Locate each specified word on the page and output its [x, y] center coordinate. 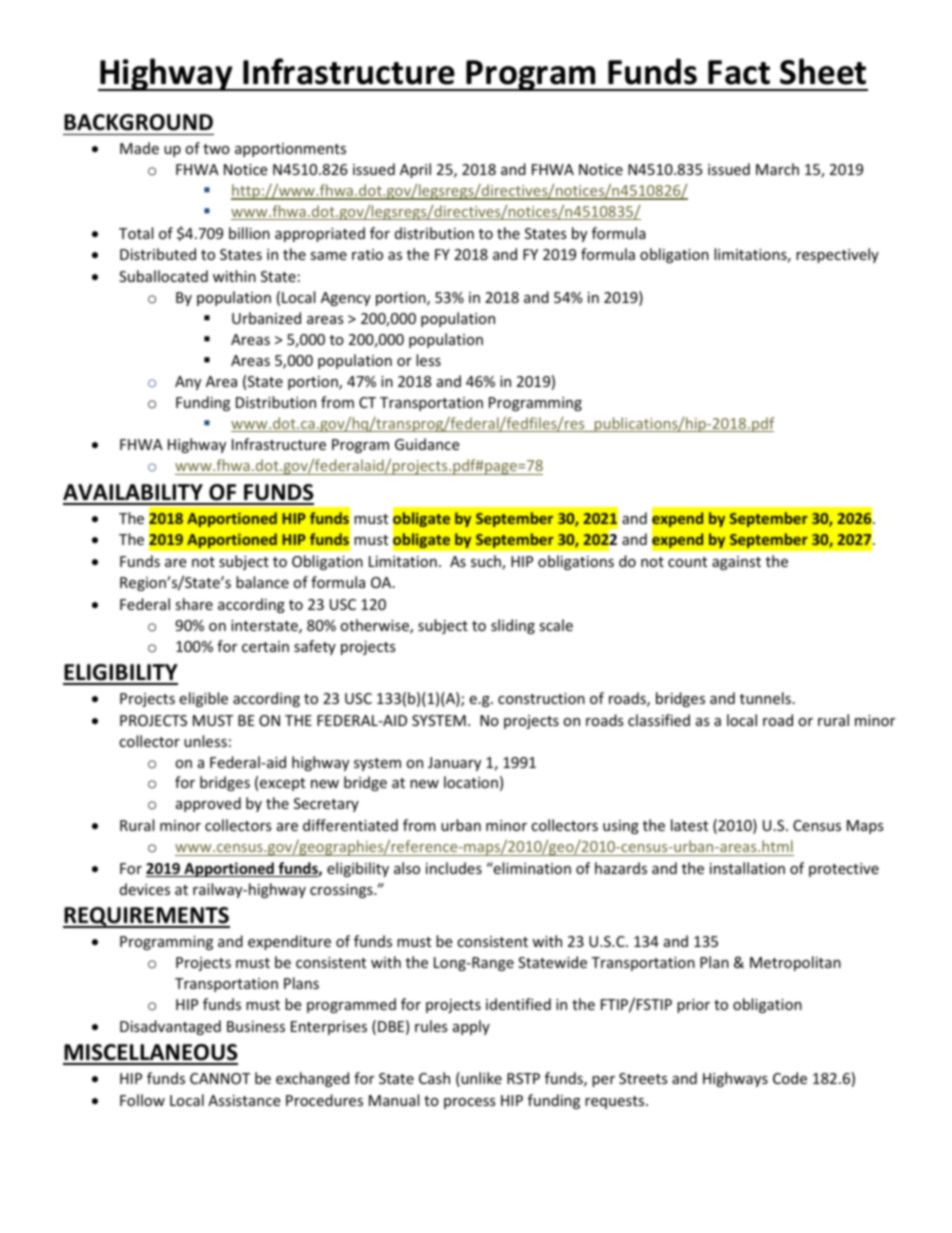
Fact [739, 72]
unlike [480, 1079]
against [736, 563]
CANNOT [220, 1078]
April [415, 170]
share [194, 604]
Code [790, 1078]
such [487, 562]
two [216, 149]
